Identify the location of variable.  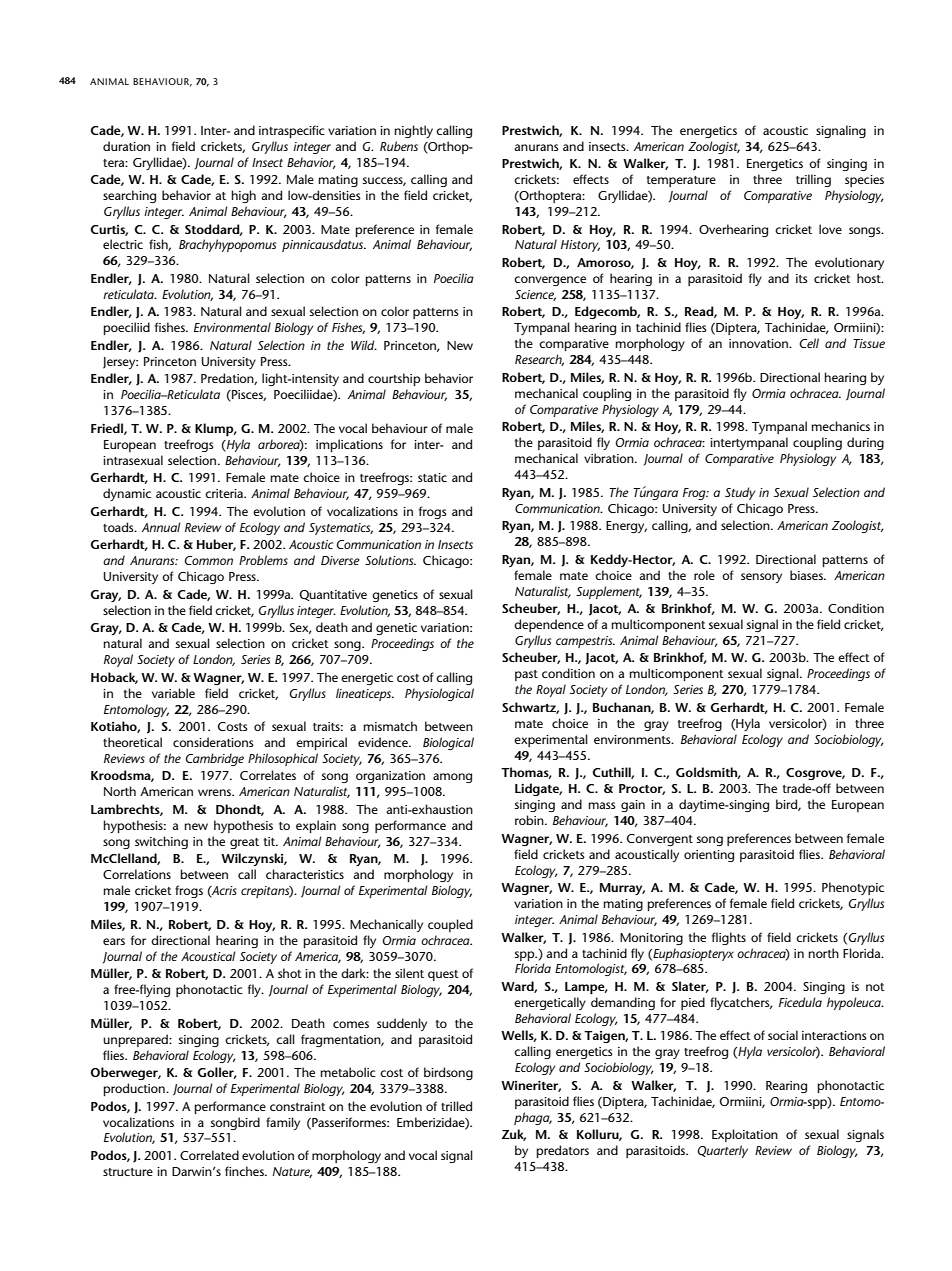
(173, 693).
